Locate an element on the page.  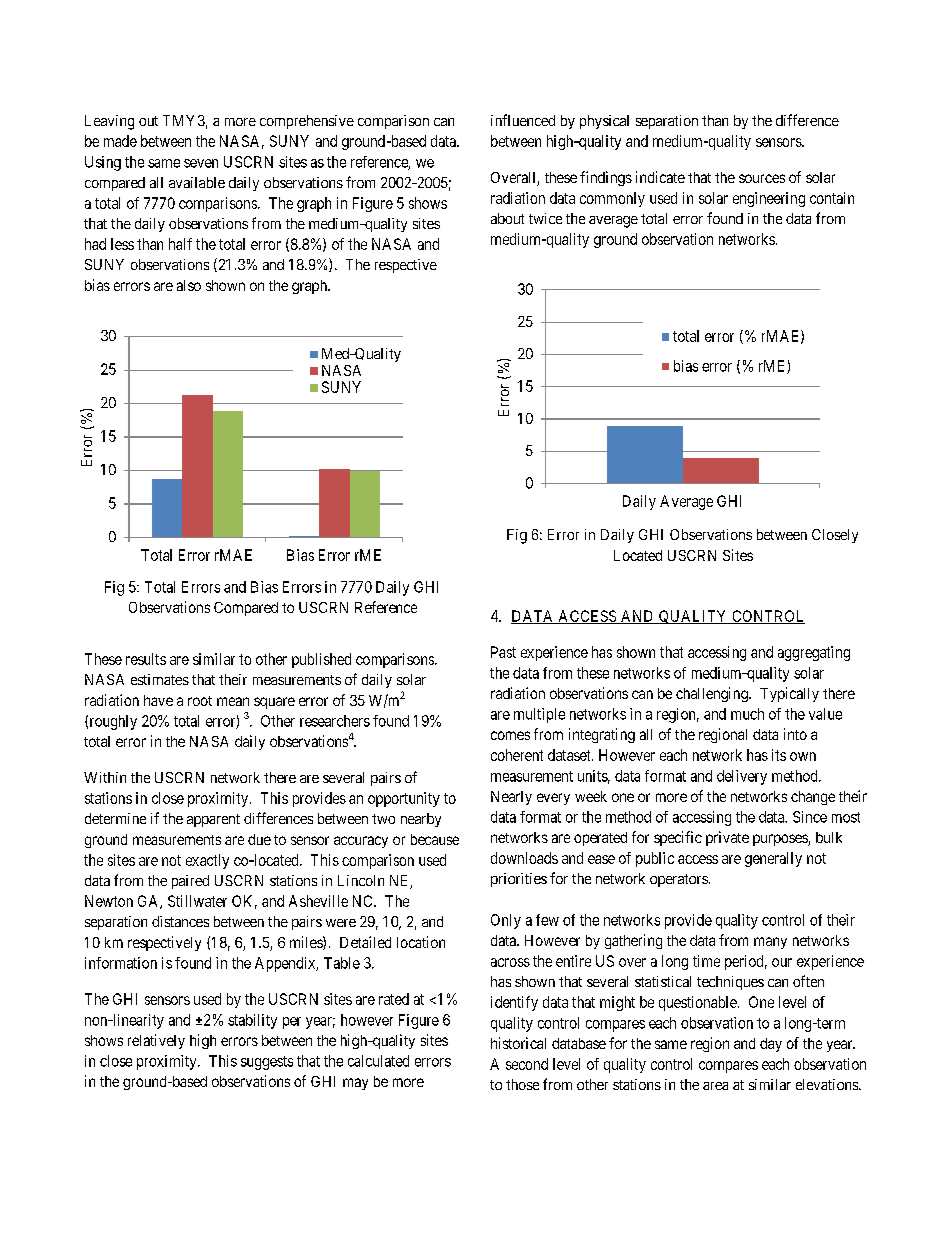
influenced is located at coordinates (523, 120).
